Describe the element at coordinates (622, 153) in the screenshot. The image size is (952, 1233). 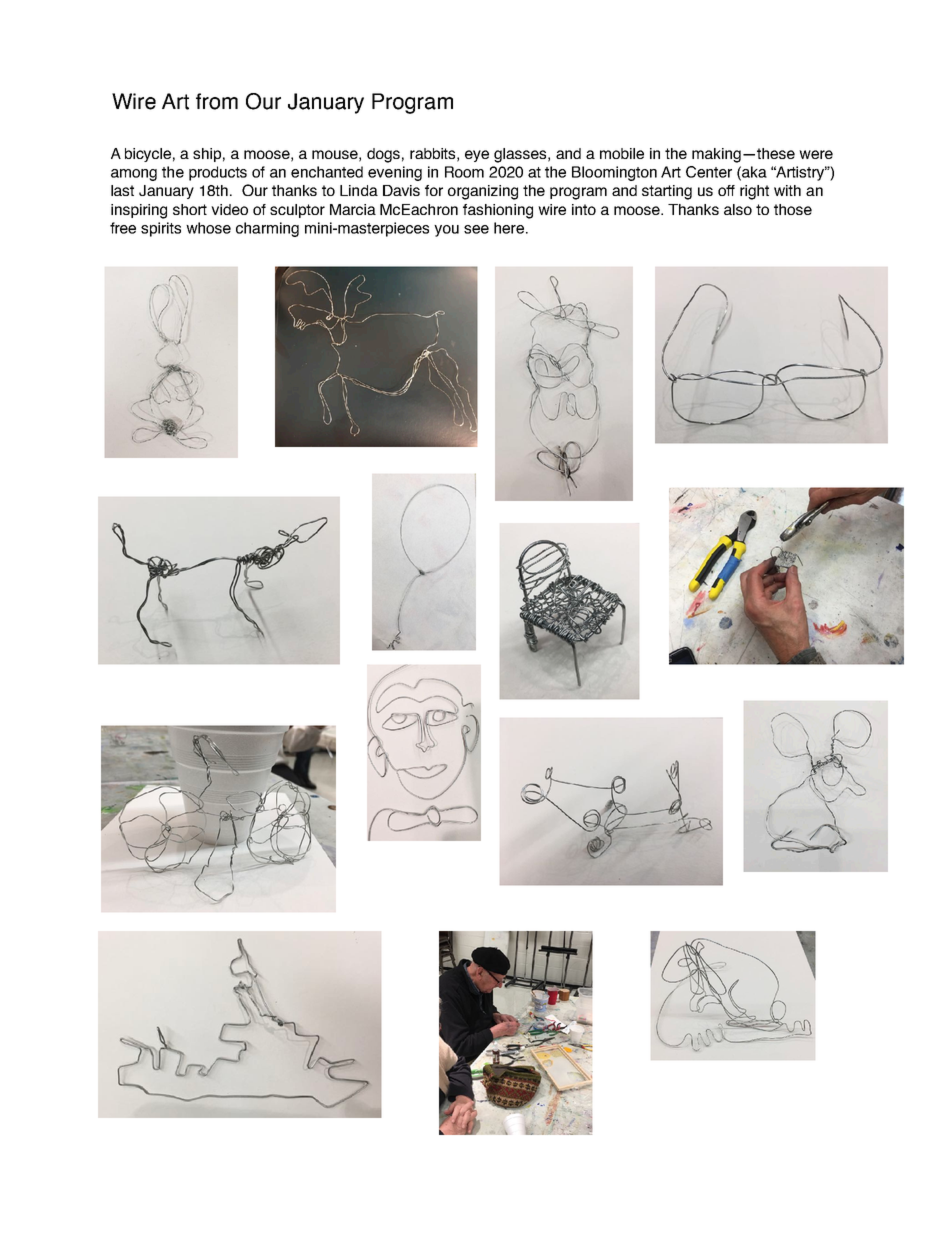
I see `mobile` at that location.
